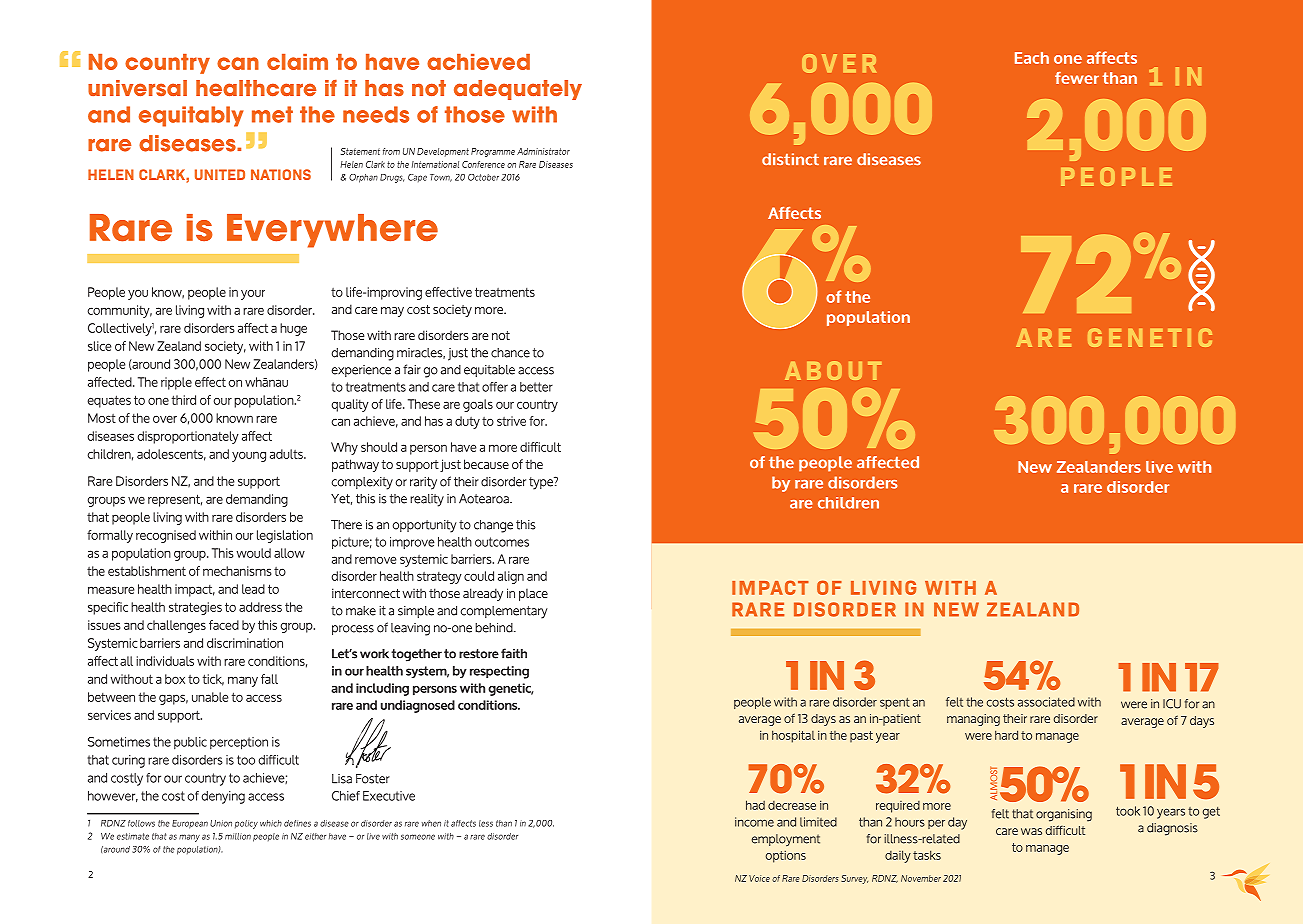 The image size is (1303, 924). Describe the element at coordinates (533, 594) in the screenshot. I see `place` at that location.
